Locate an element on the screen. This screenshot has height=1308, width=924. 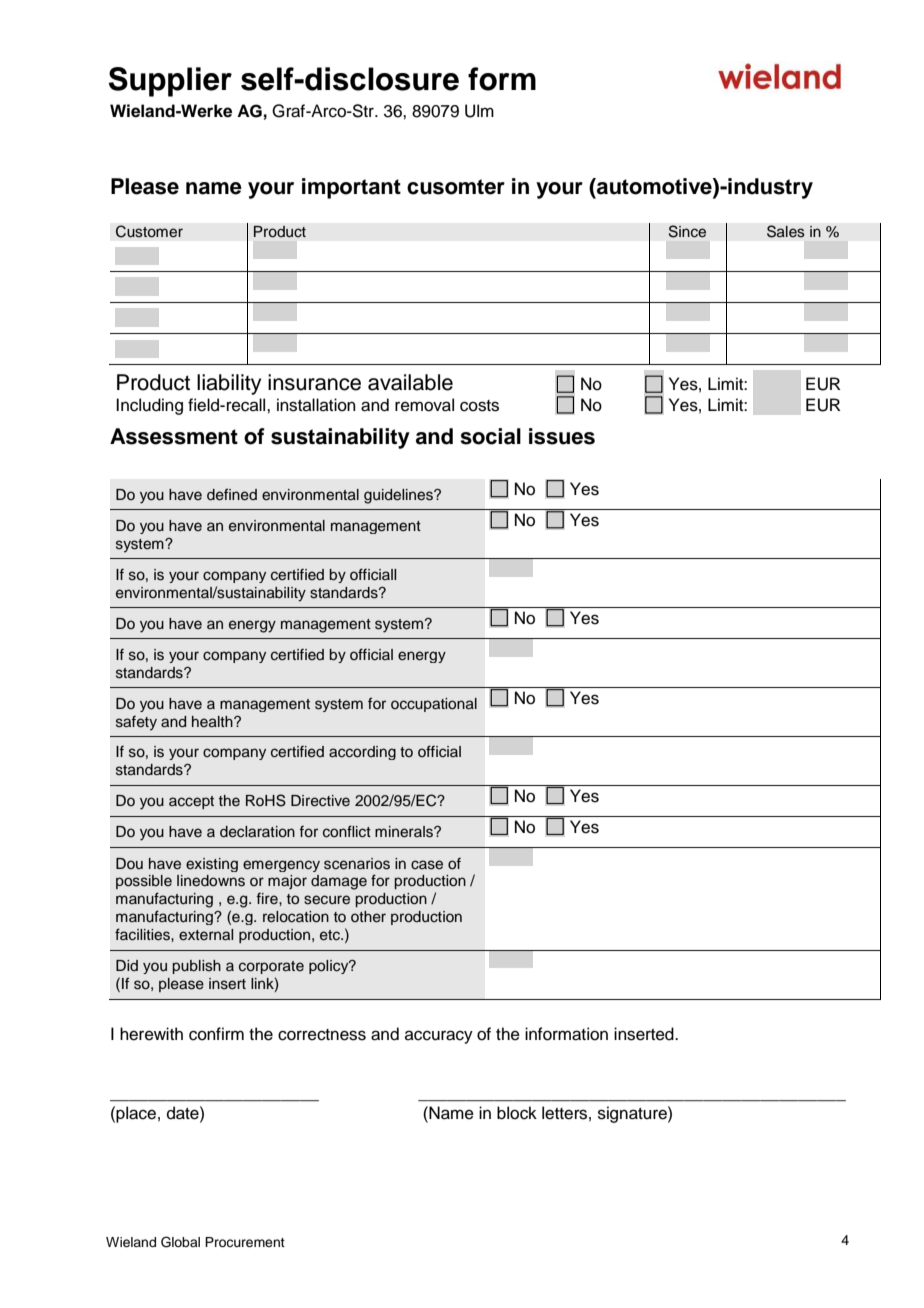
Supplier is located at coordinates (170, 82).
